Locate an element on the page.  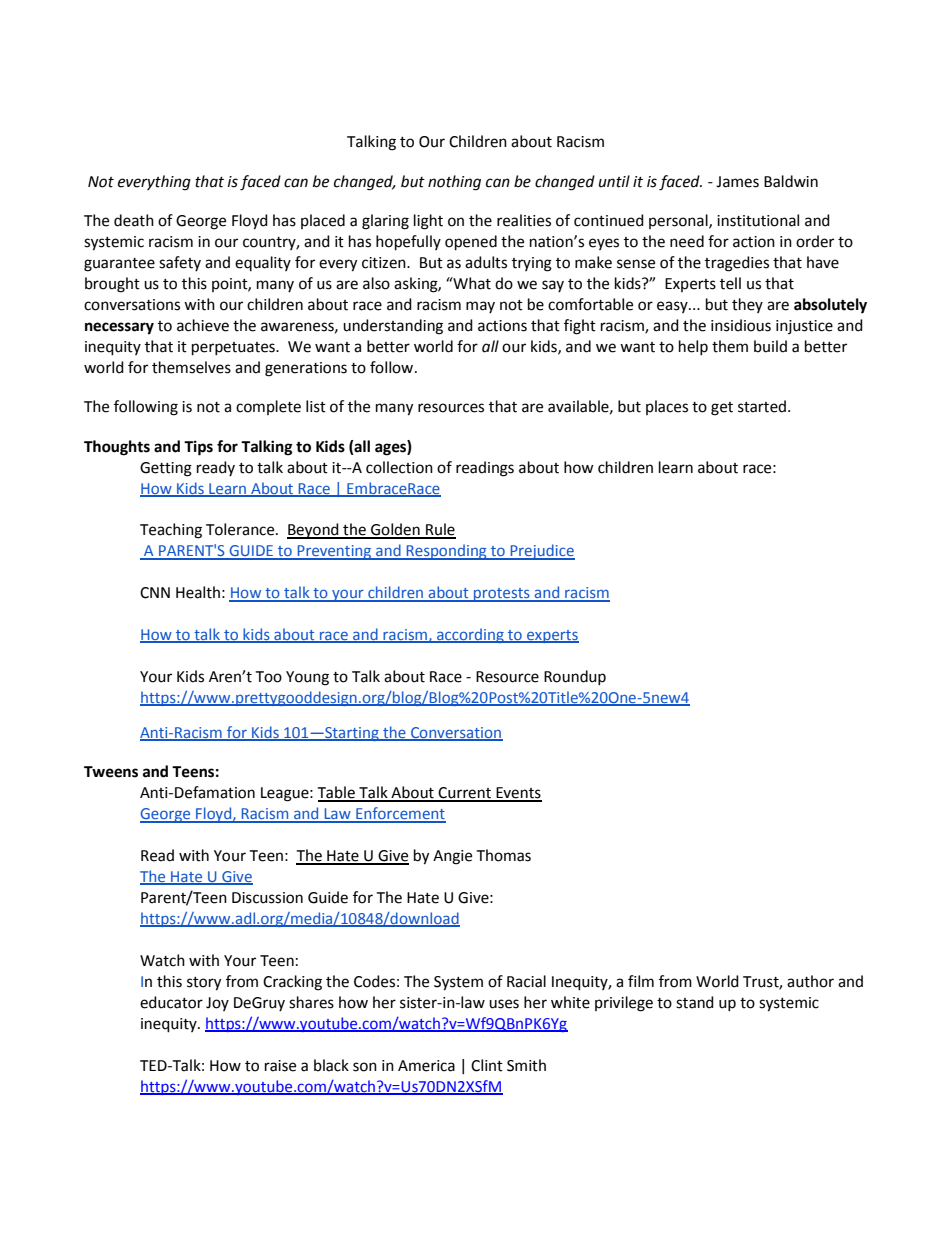
institutional is located at coordinates (758, 220).
